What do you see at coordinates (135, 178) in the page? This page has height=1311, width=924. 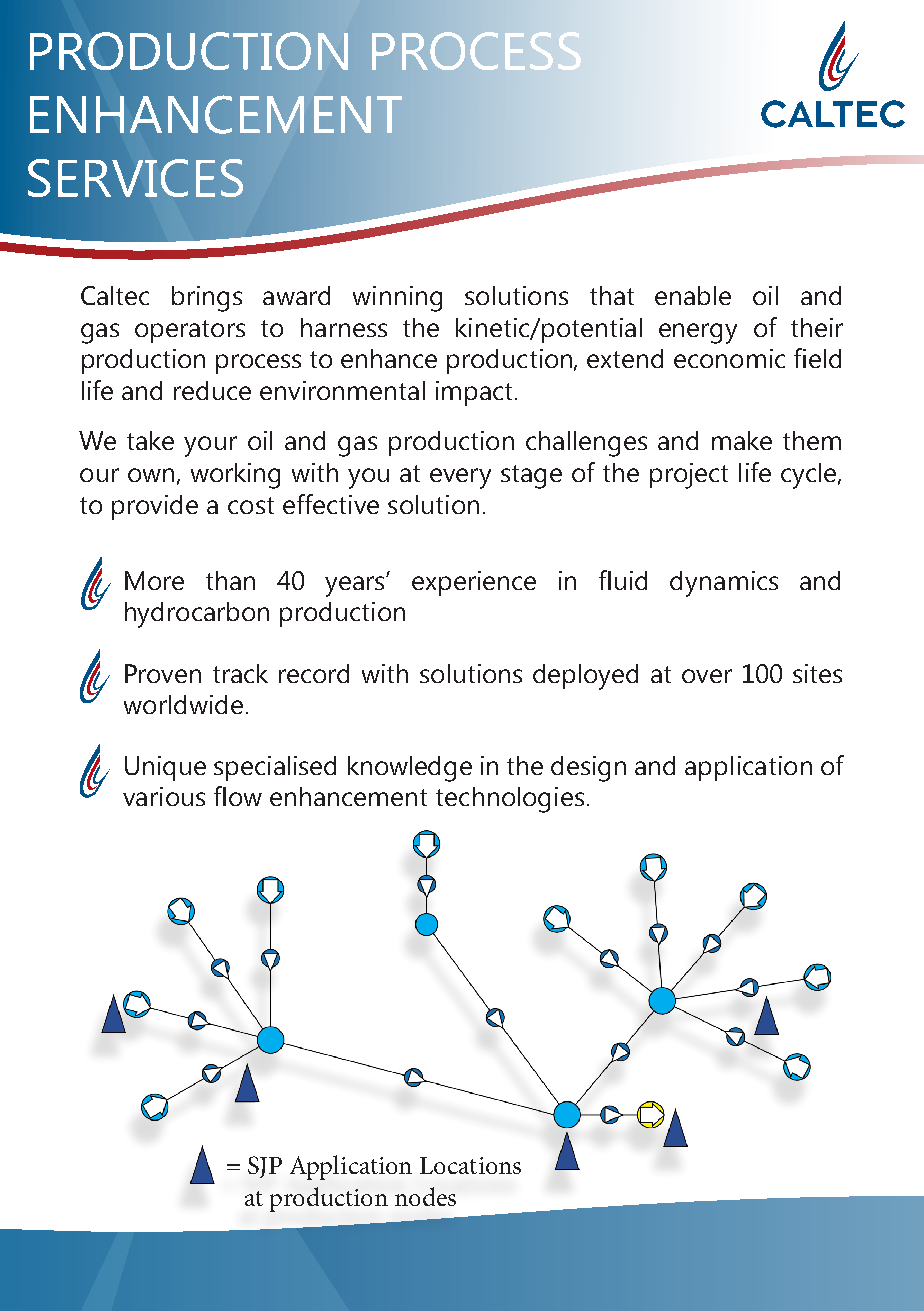 I see `SERVICES` at bounding box center [135, 178].
